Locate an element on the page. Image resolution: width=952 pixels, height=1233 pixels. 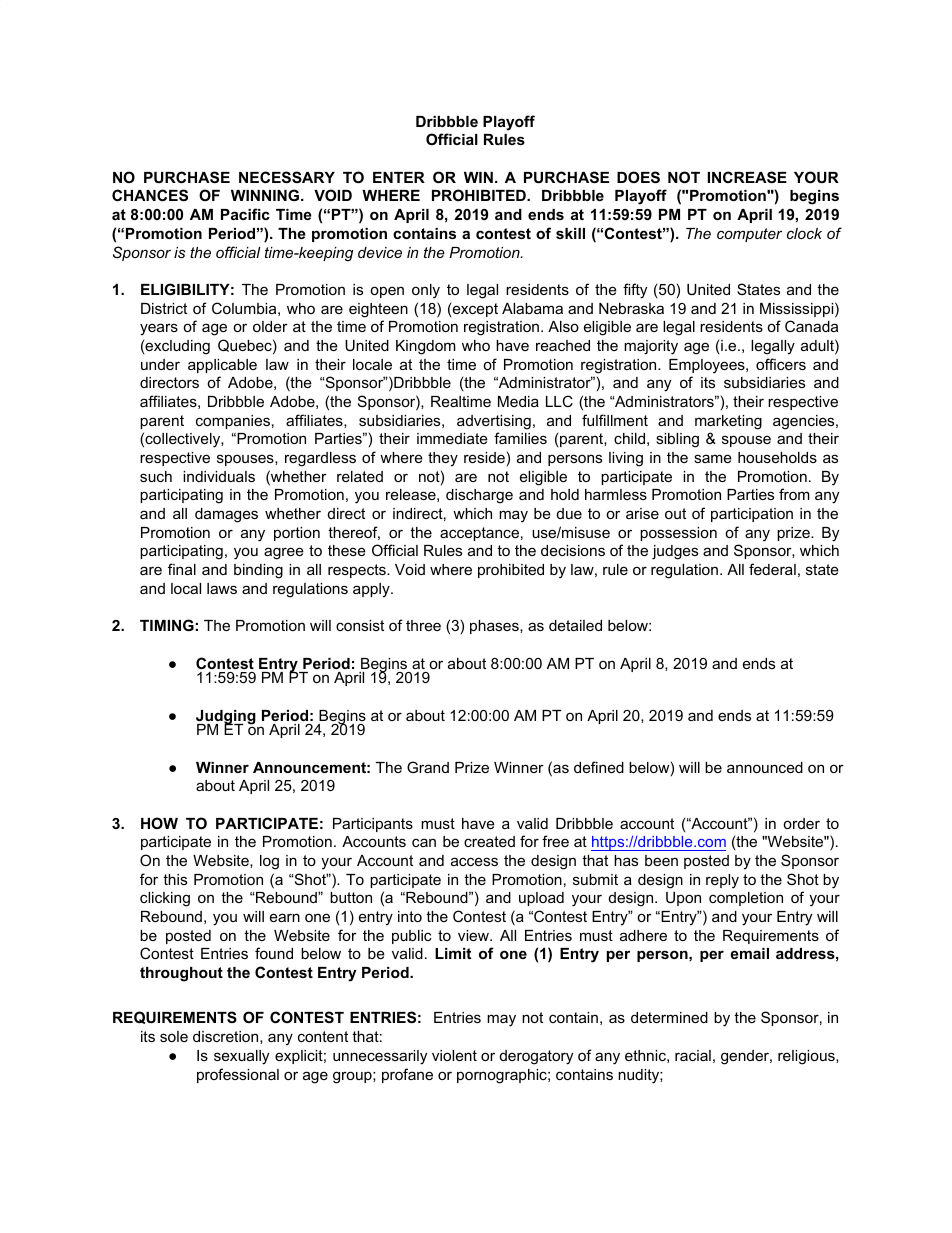
ENTER is located at coordinates (399, 177).
